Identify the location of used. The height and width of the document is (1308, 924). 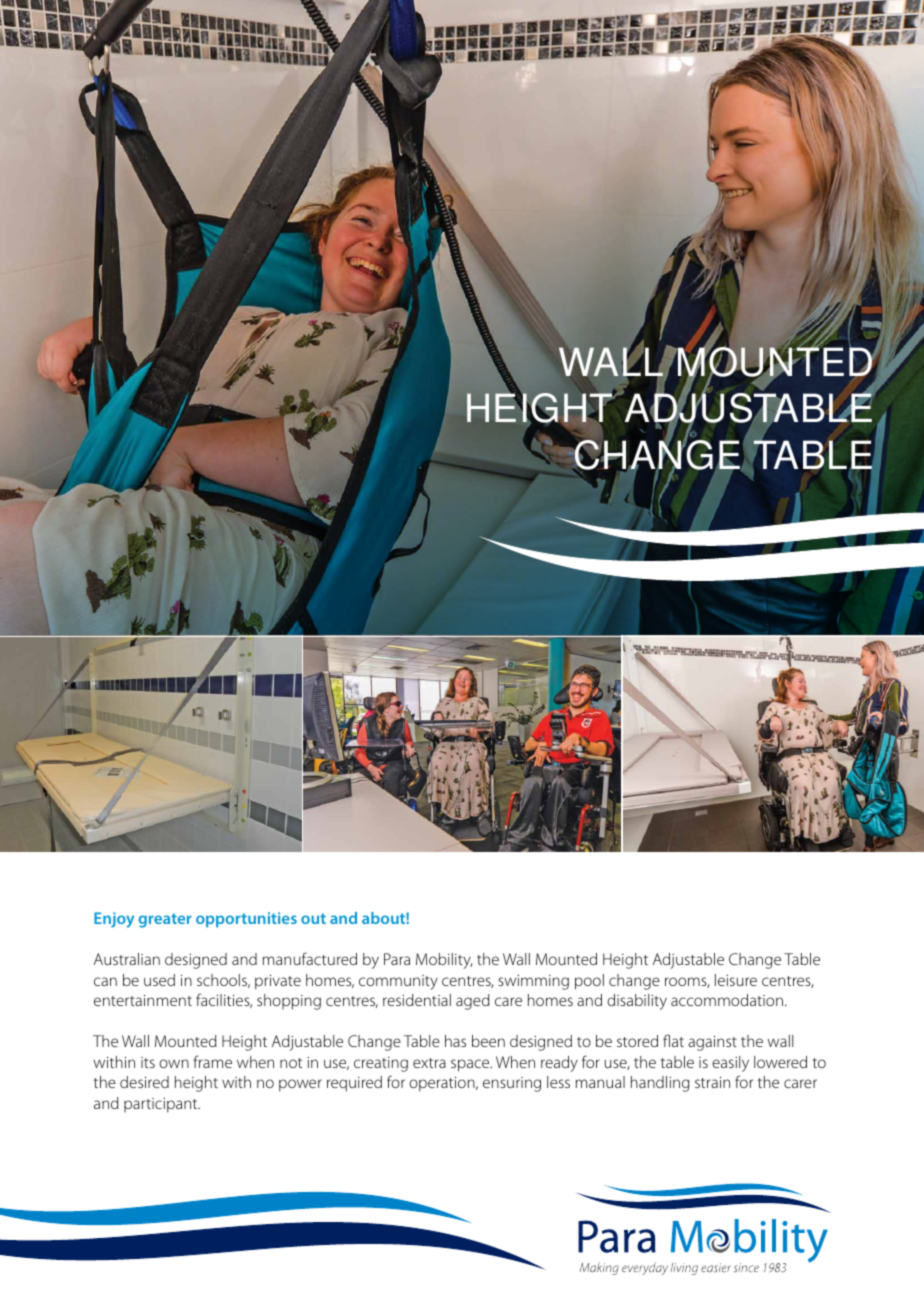
(159, 980).
